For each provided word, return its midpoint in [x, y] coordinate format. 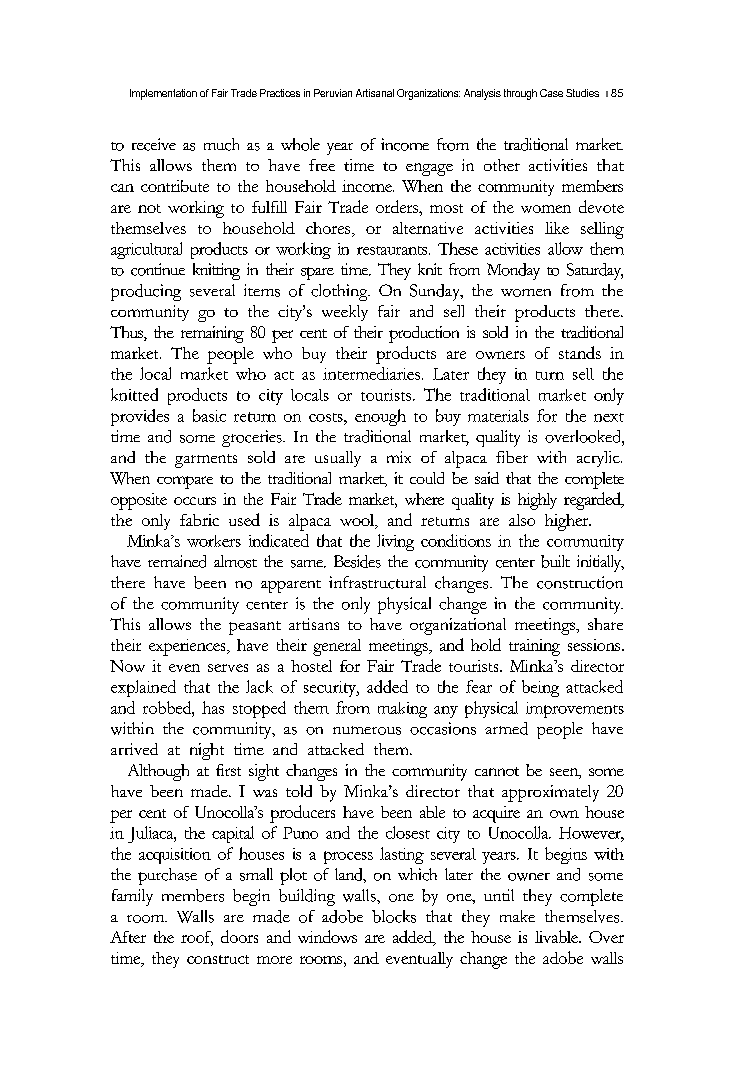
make [517, 916]
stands [580, 352]
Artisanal [375, 93]
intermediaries [371, 373]
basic [209, 415]
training [534, 647]
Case [551, 93]
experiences [188, 647]
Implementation [163, 94]
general [337, 647]
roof [197, 938]
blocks [394, 916]
